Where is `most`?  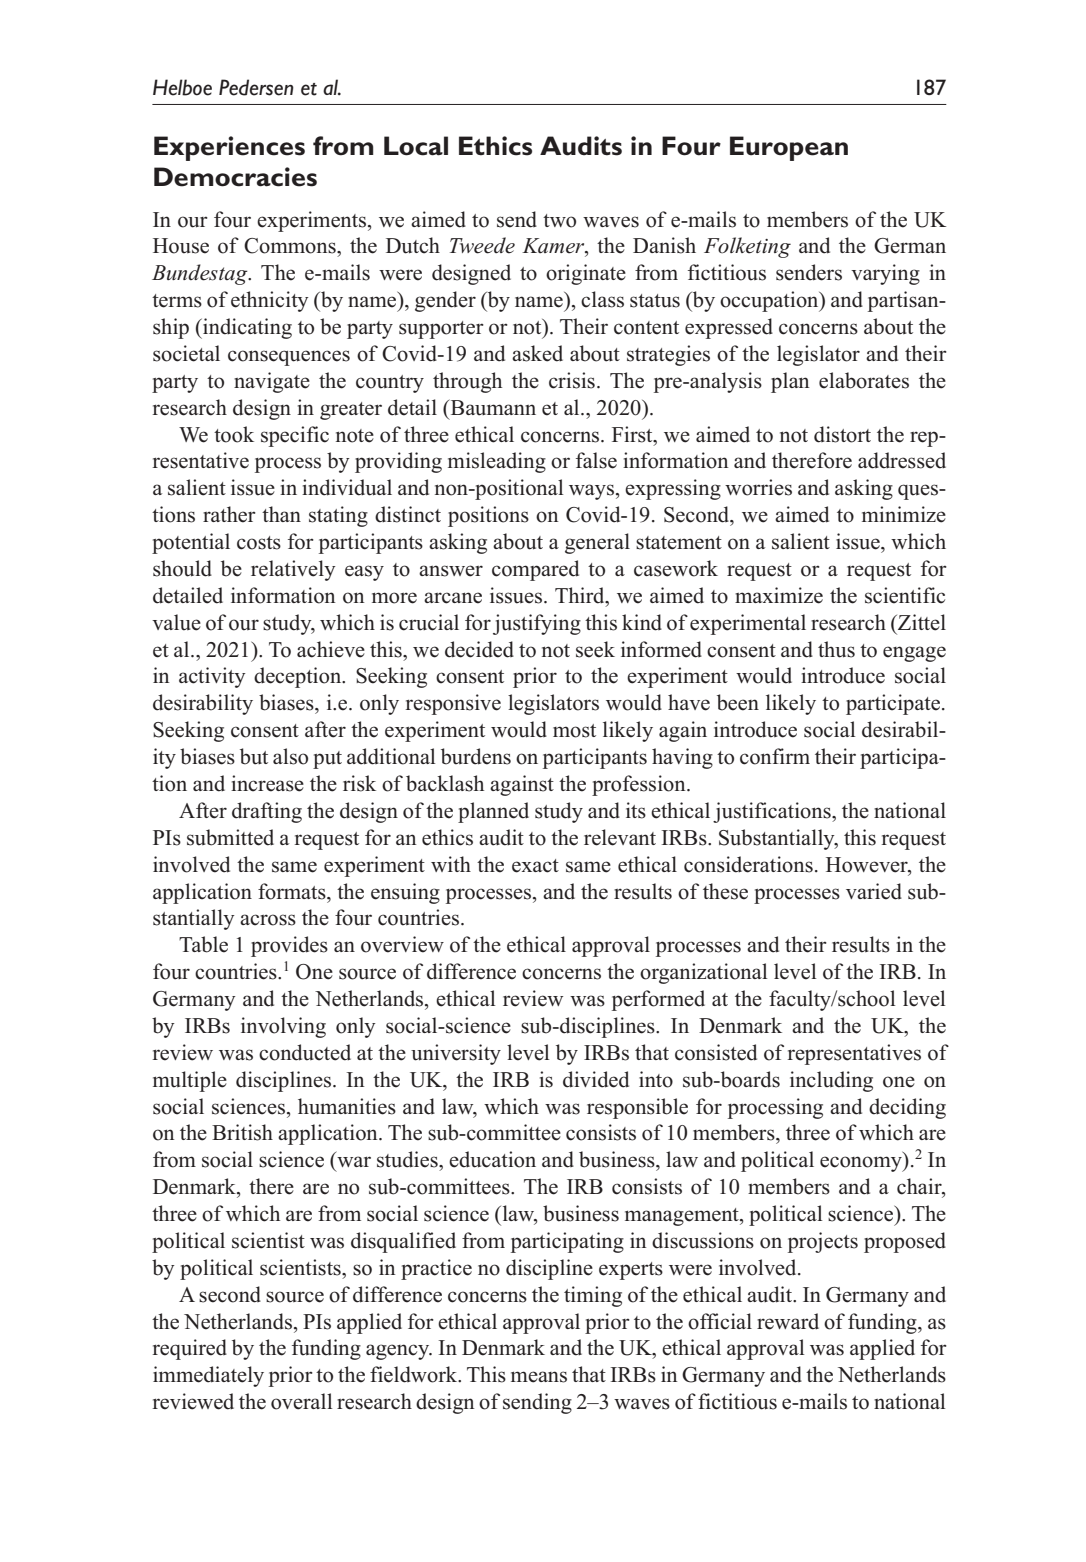 most is located at coordinates (574, 731).
